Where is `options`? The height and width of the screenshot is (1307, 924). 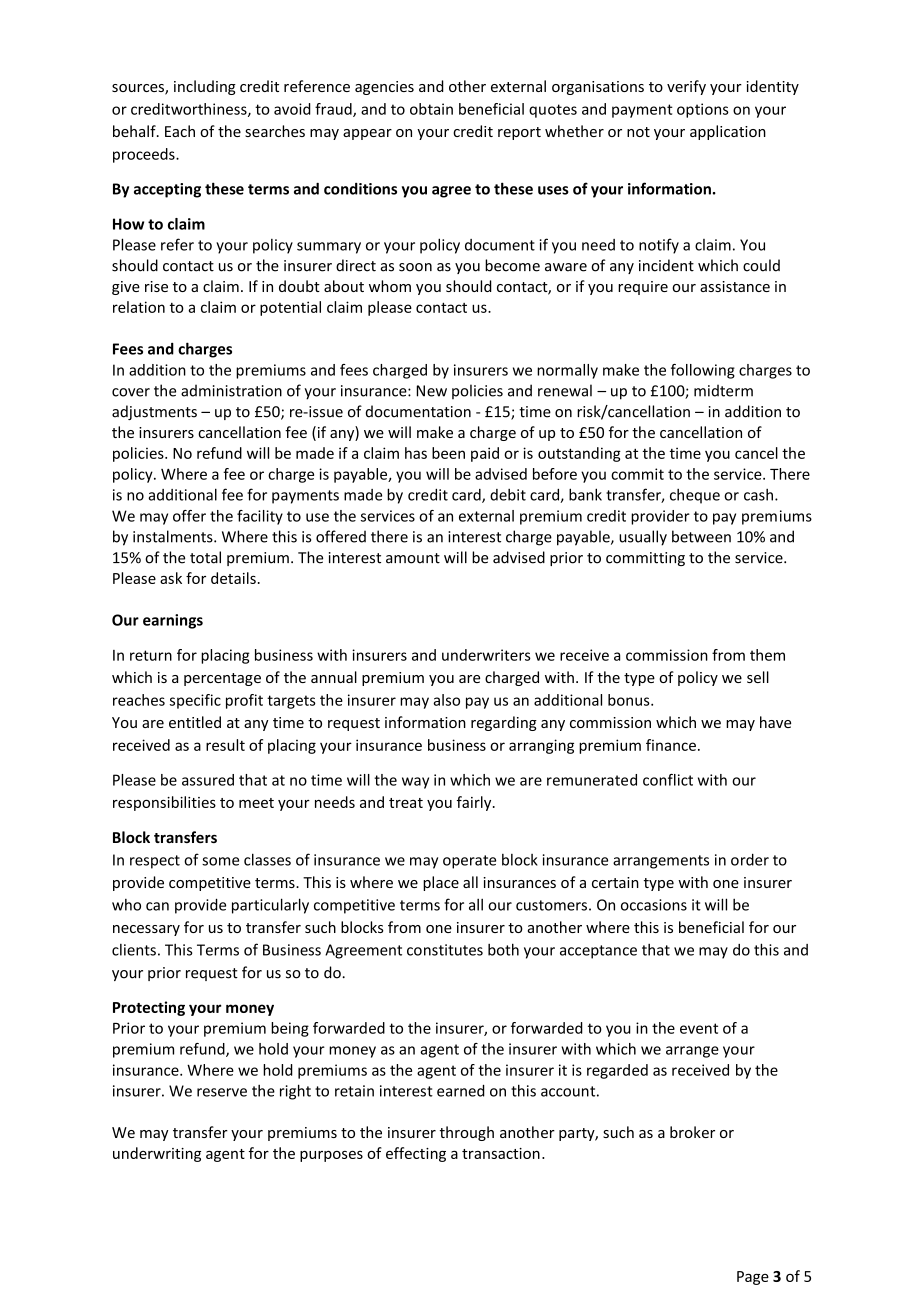 options is located at coordinates (703, 110).
